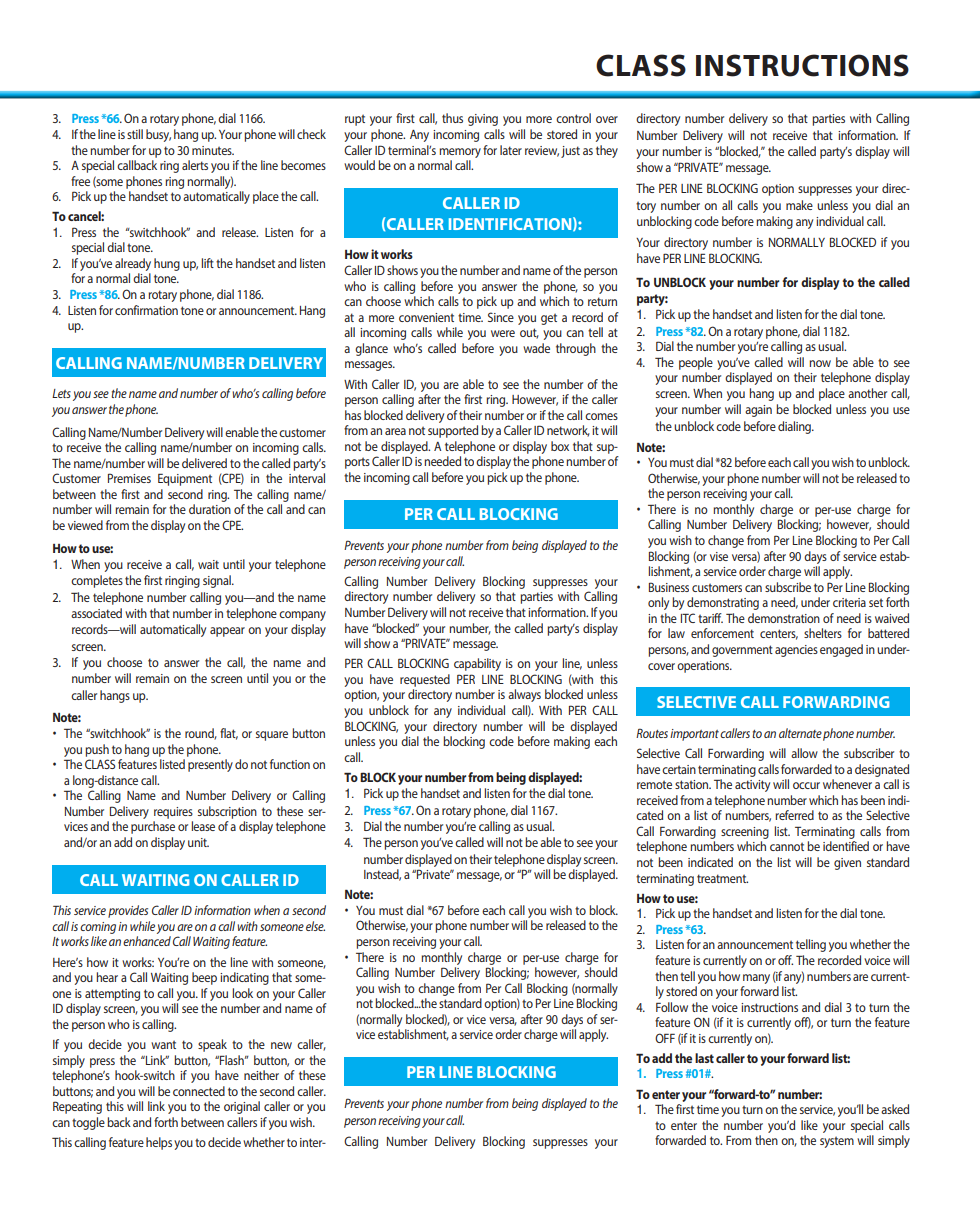 This screenshot has width=980, height=1226. What do you see at coordinates (159, 1143) in the screenshot?
I see `helps` at bounding box center [159, 1143].
